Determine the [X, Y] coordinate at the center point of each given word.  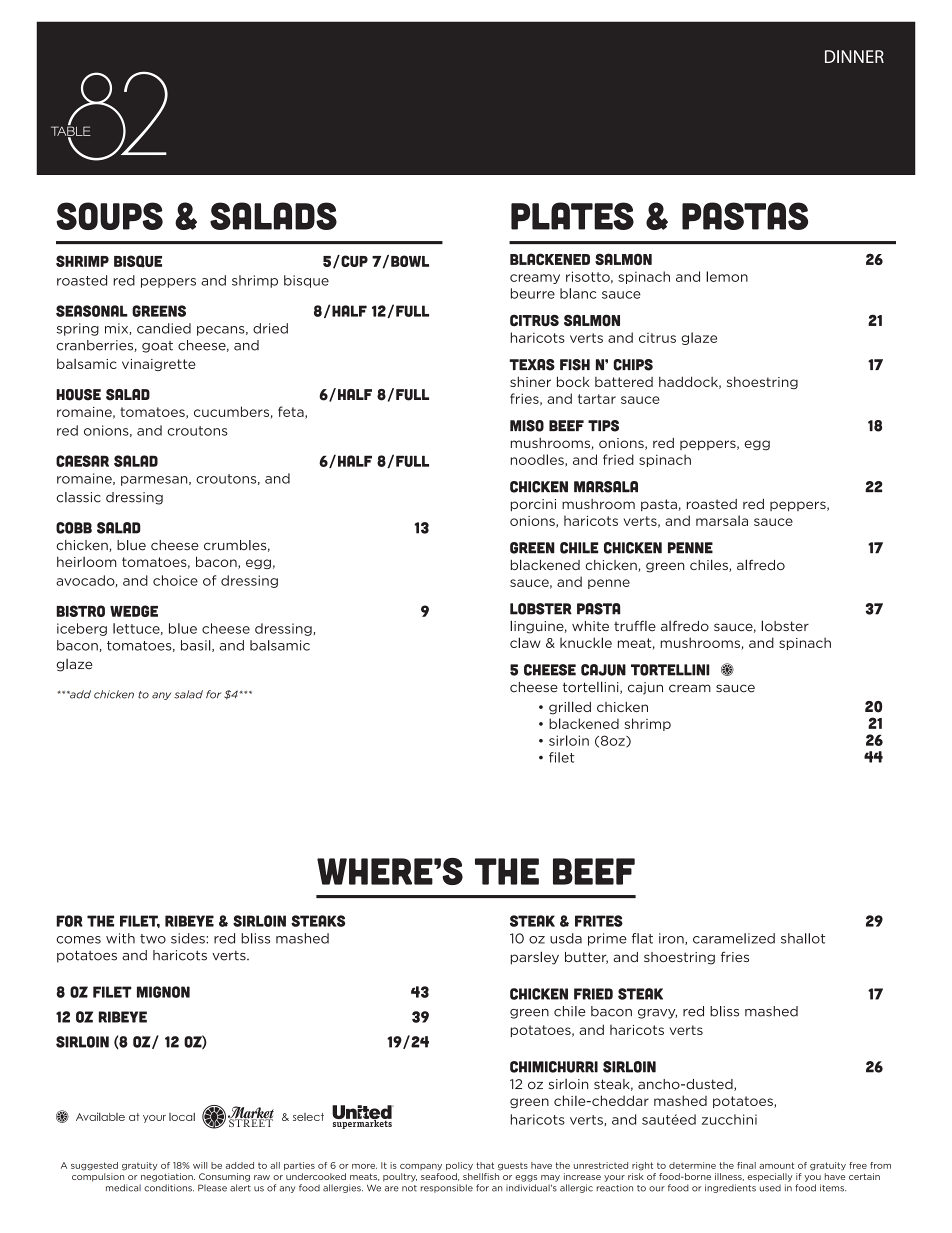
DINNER [854, 56]
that [485, 1165]
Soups [109, 216]
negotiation [168, 1177]
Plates [572, 216]
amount [776, 1165]
